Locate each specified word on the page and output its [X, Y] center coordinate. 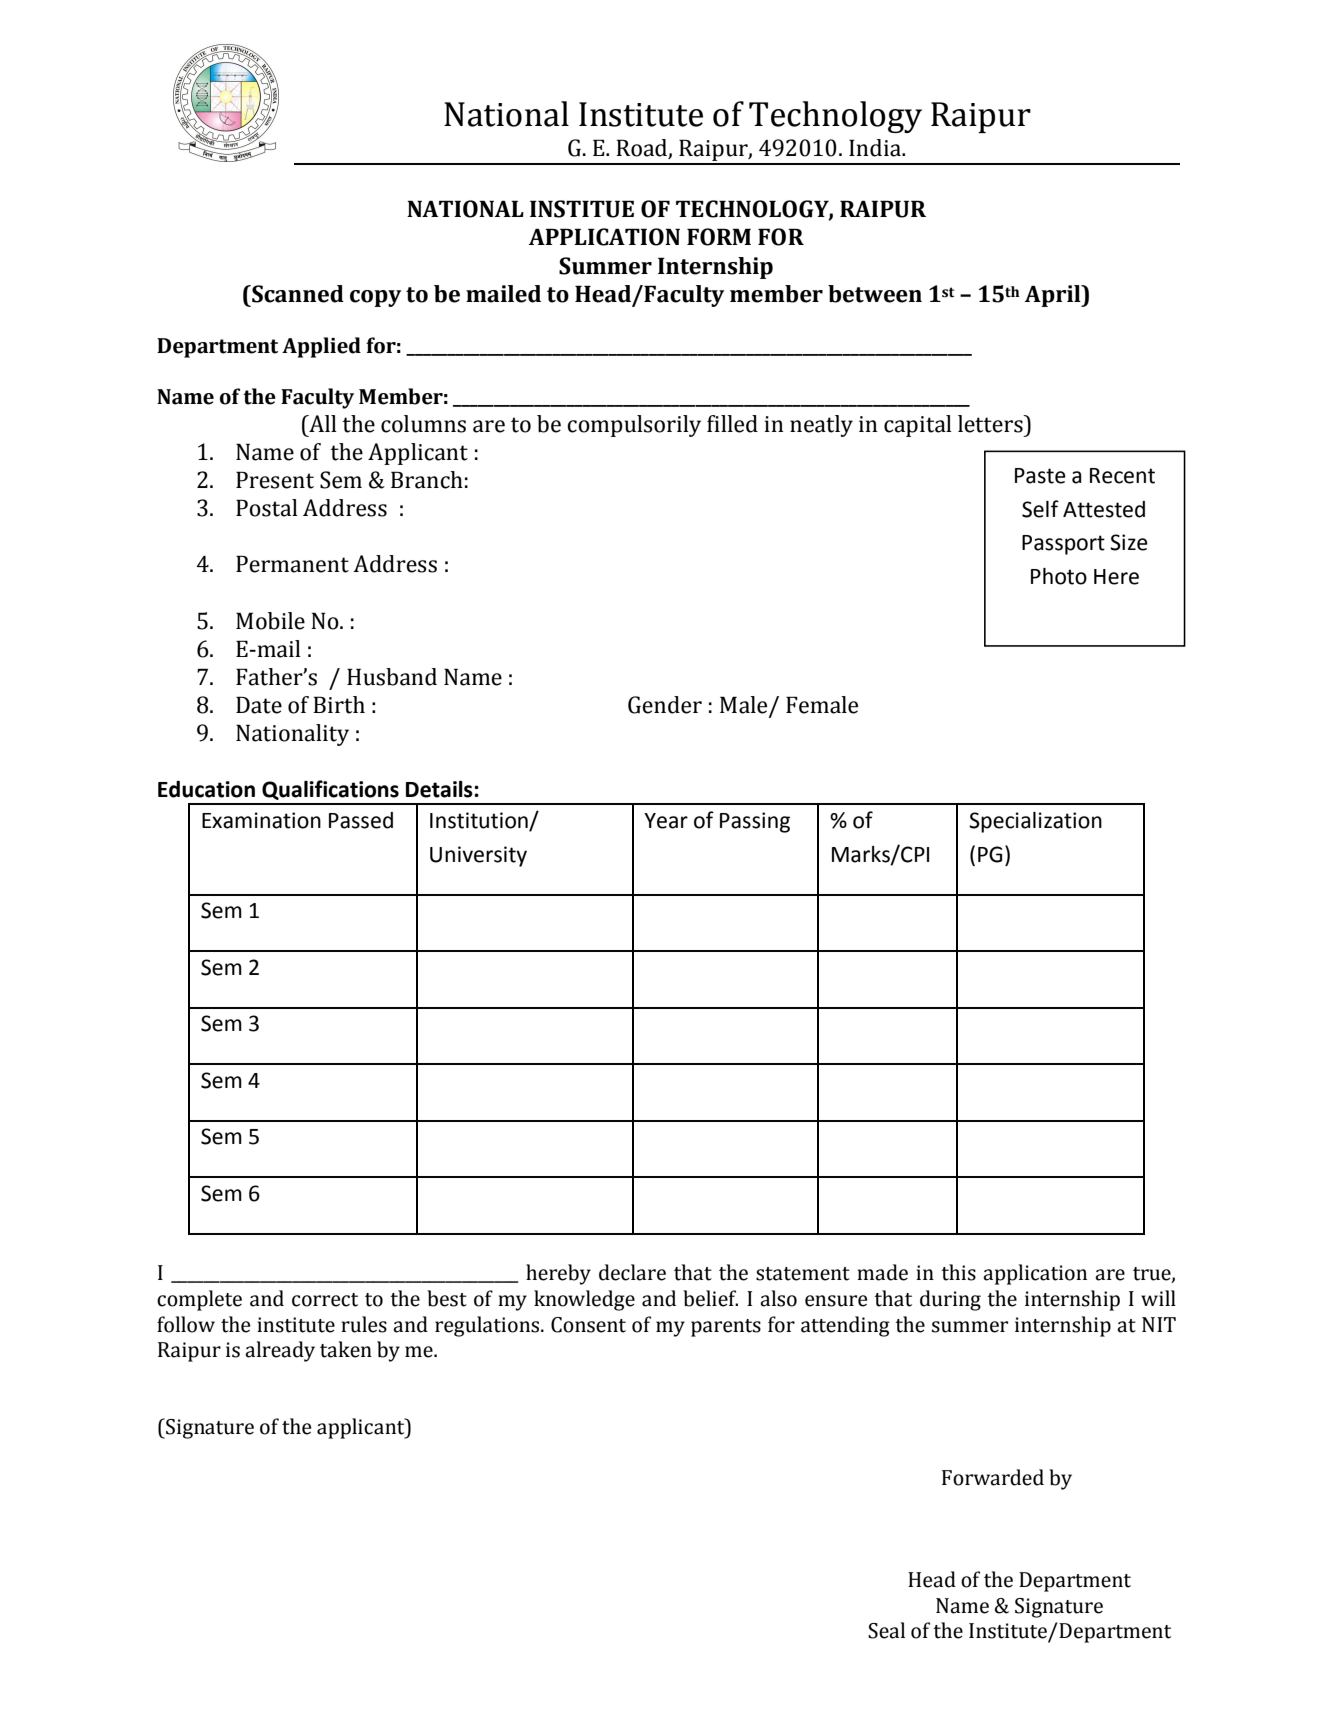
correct [325, 1300]
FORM [719, 237]
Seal [886, 1630]
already [280, 1351]
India [876, 148]
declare [632, 1272]
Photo [1059, 576]
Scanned [297, 294]
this [958, 1272]
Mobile [270, 621]
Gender [665, 705]
